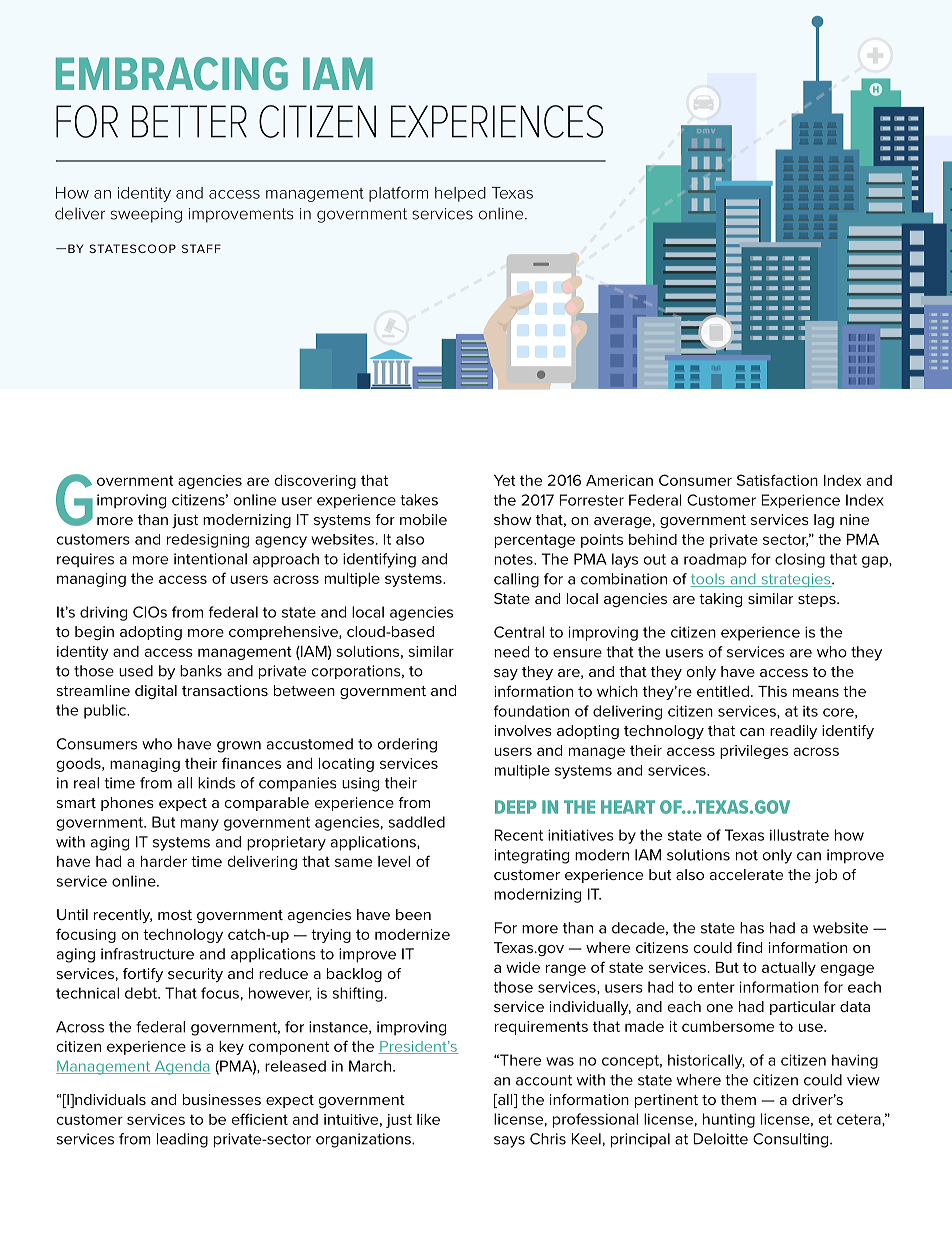  Describe the element at coordinates (398, 194) in the screenshot. I see `platform` at that location.
